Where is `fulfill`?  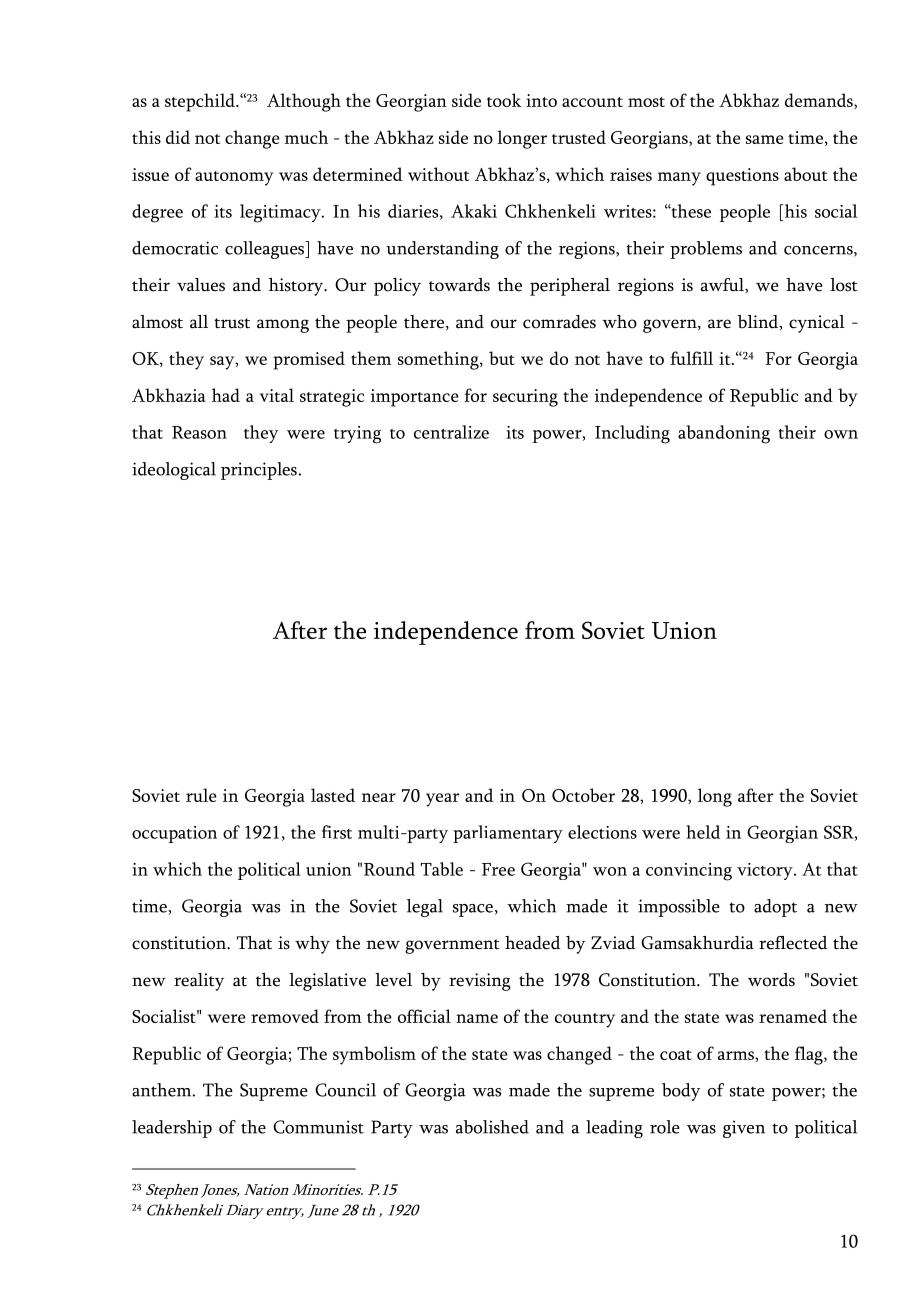
fulfill is located at coordinates (691, 358).
